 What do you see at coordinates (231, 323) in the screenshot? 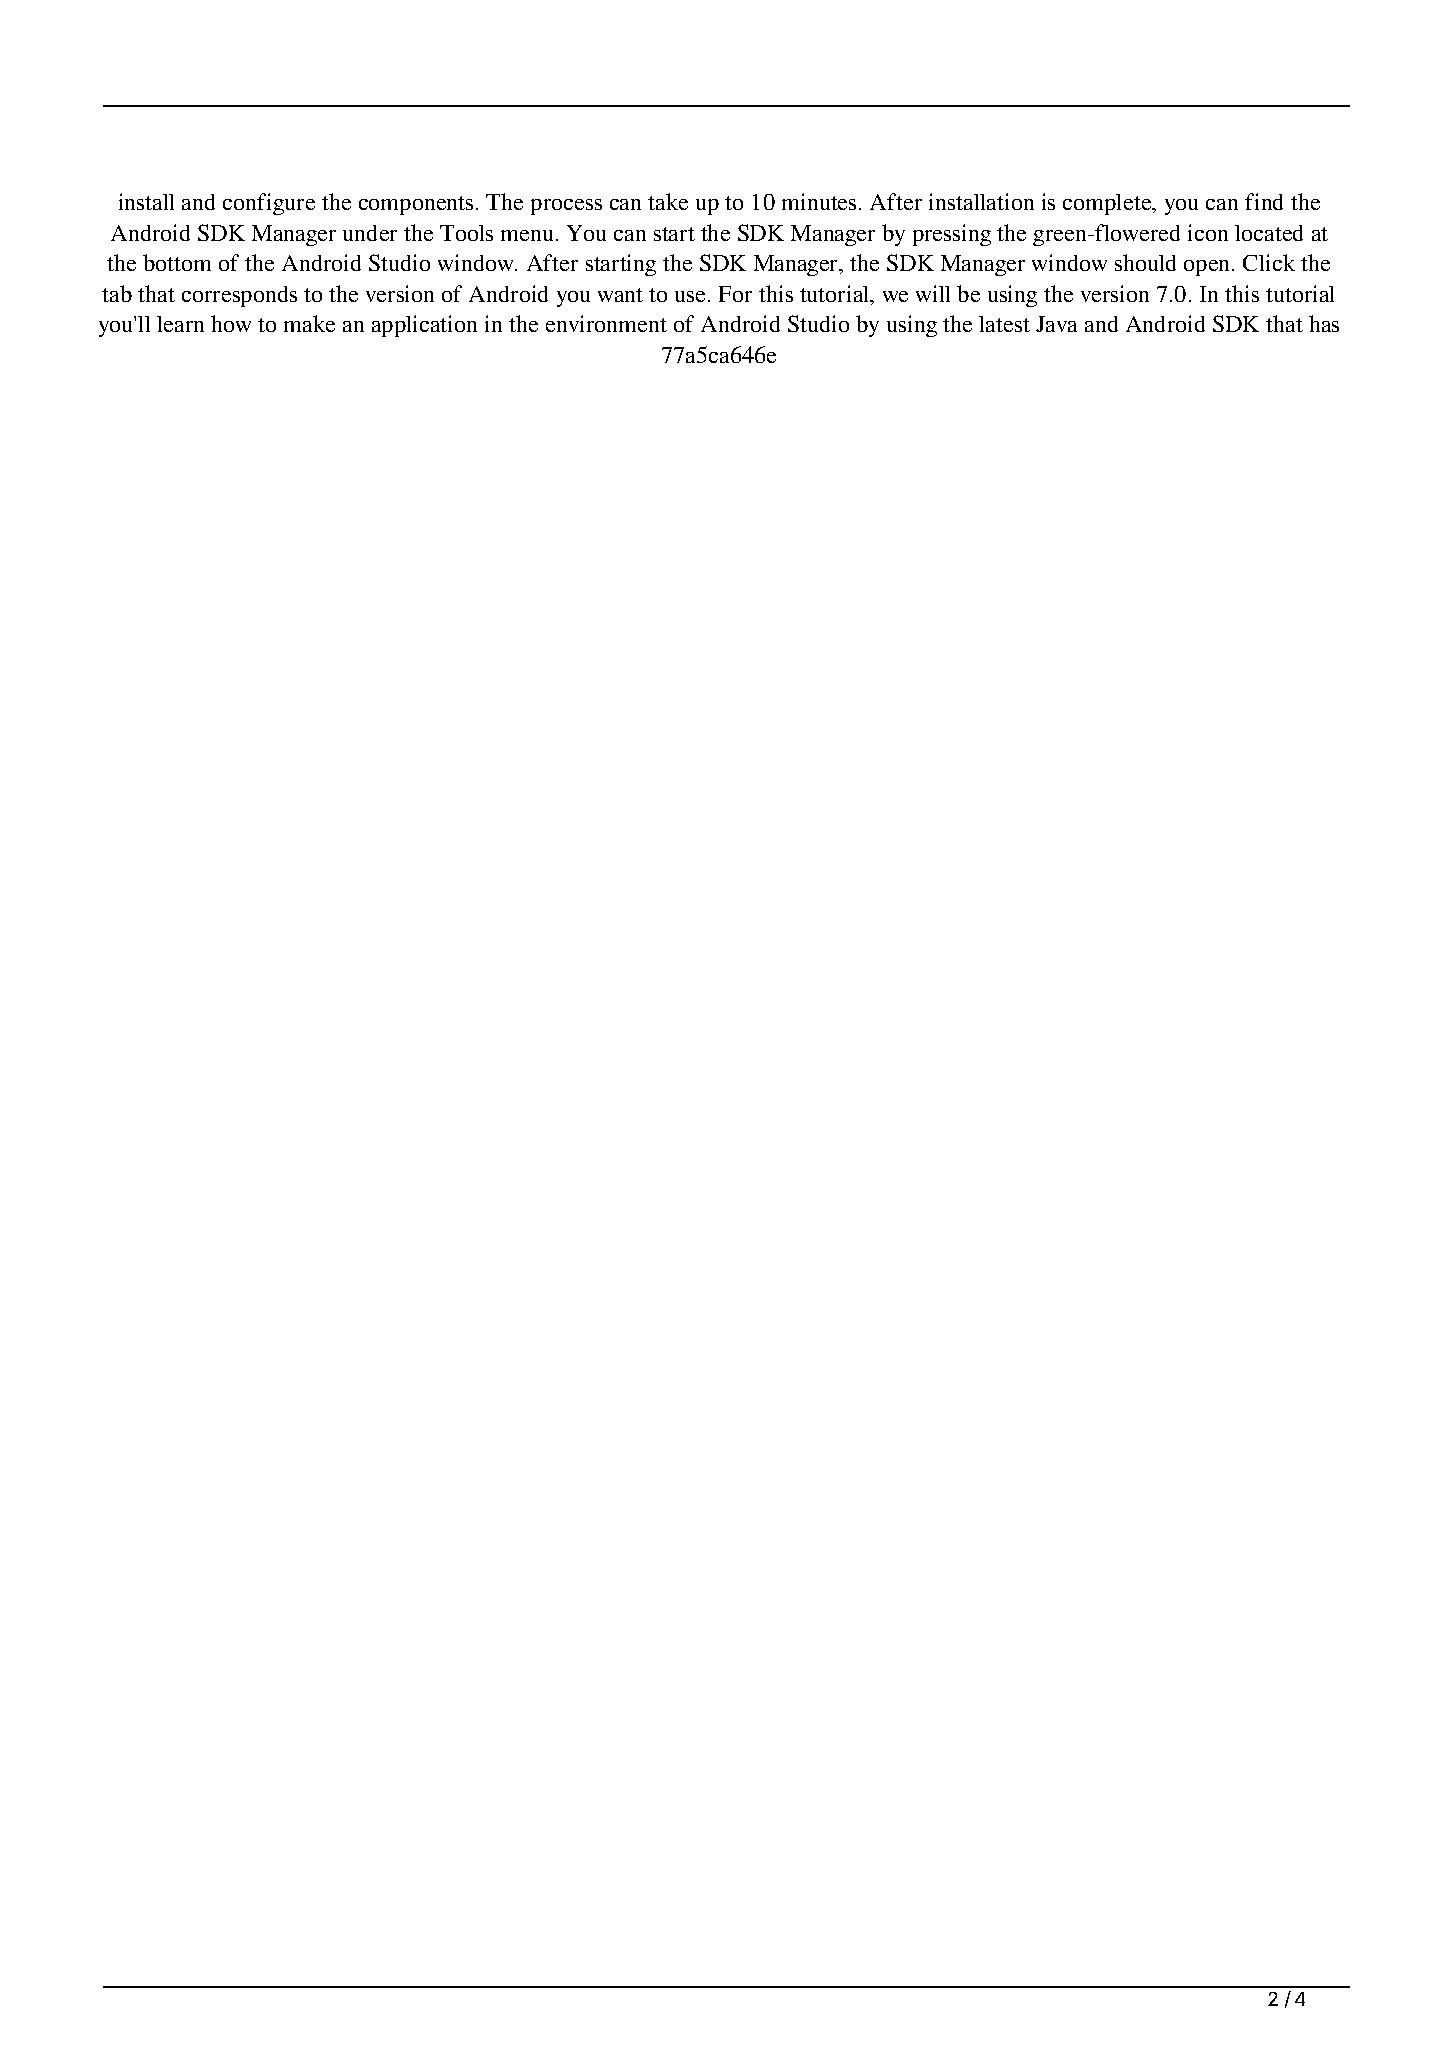
I see `how` at bounding box center [231, 323].
